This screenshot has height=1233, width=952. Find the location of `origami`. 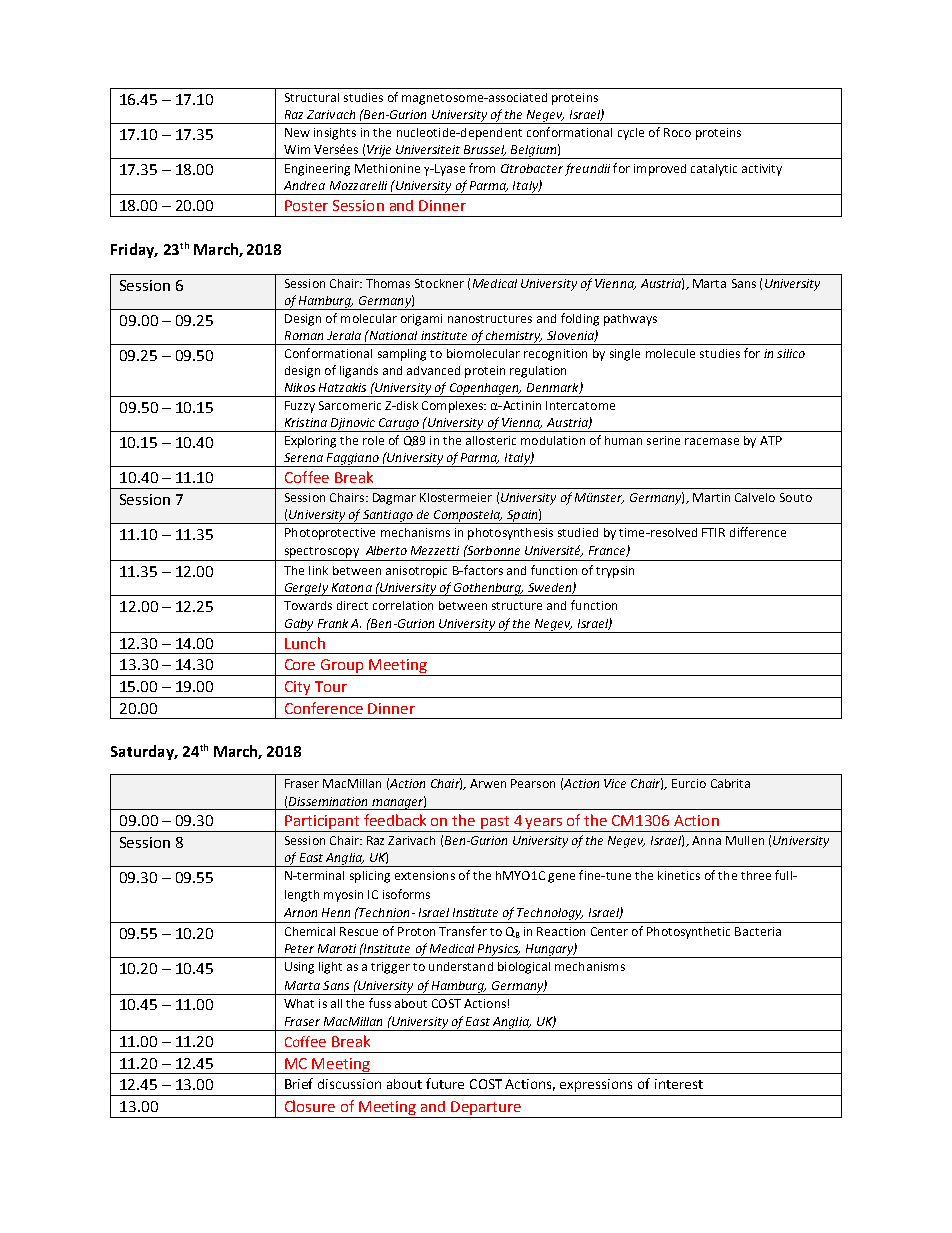

origami is located at coordinates (421, 320).
